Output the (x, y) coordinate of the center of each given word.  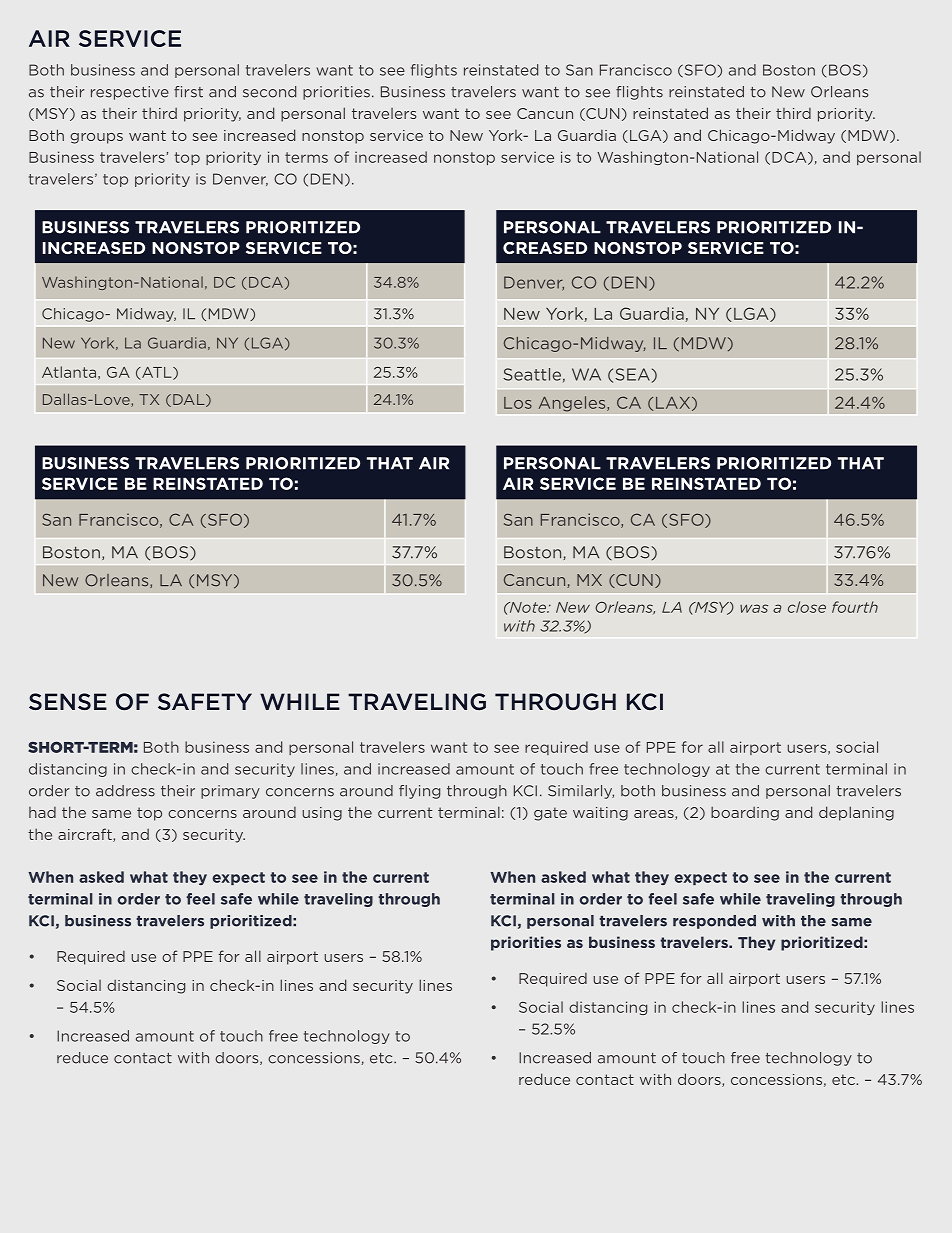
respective (130, 93)
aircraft (86, 835)
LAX (673, 403)
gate (550, 814)
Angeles (573, 404)
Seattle (532, 374)
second (269, 92)
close (807, 607)
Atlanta (69, 372)
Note (527, 607)
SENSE (68, 701)
